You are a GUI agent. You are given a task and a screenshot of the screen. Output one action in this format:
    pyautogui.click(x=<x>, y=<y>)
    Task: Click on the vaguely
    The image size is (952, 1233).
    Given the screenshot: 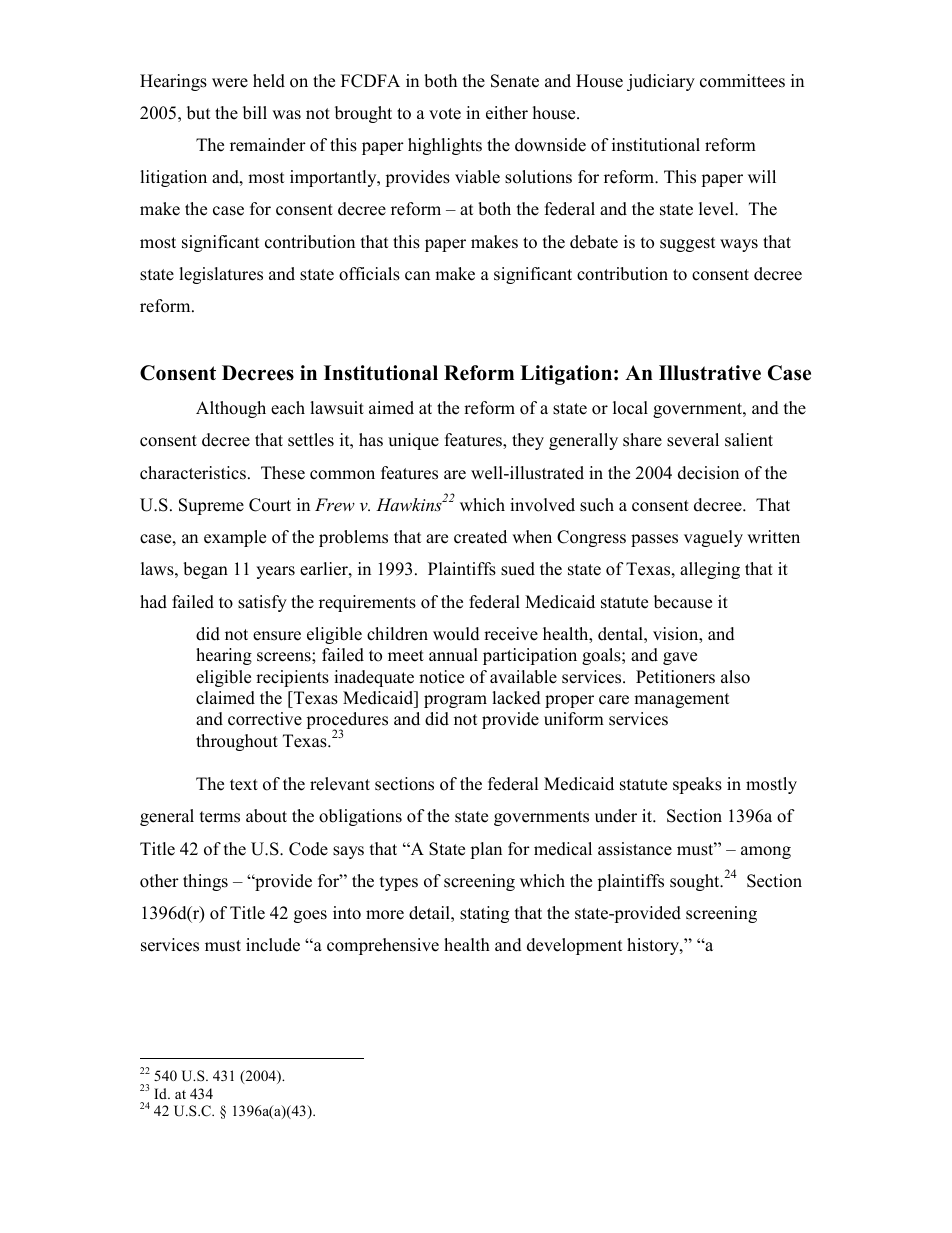 What is the action you would take?
    pyautogui.click(x=713, y=538)
